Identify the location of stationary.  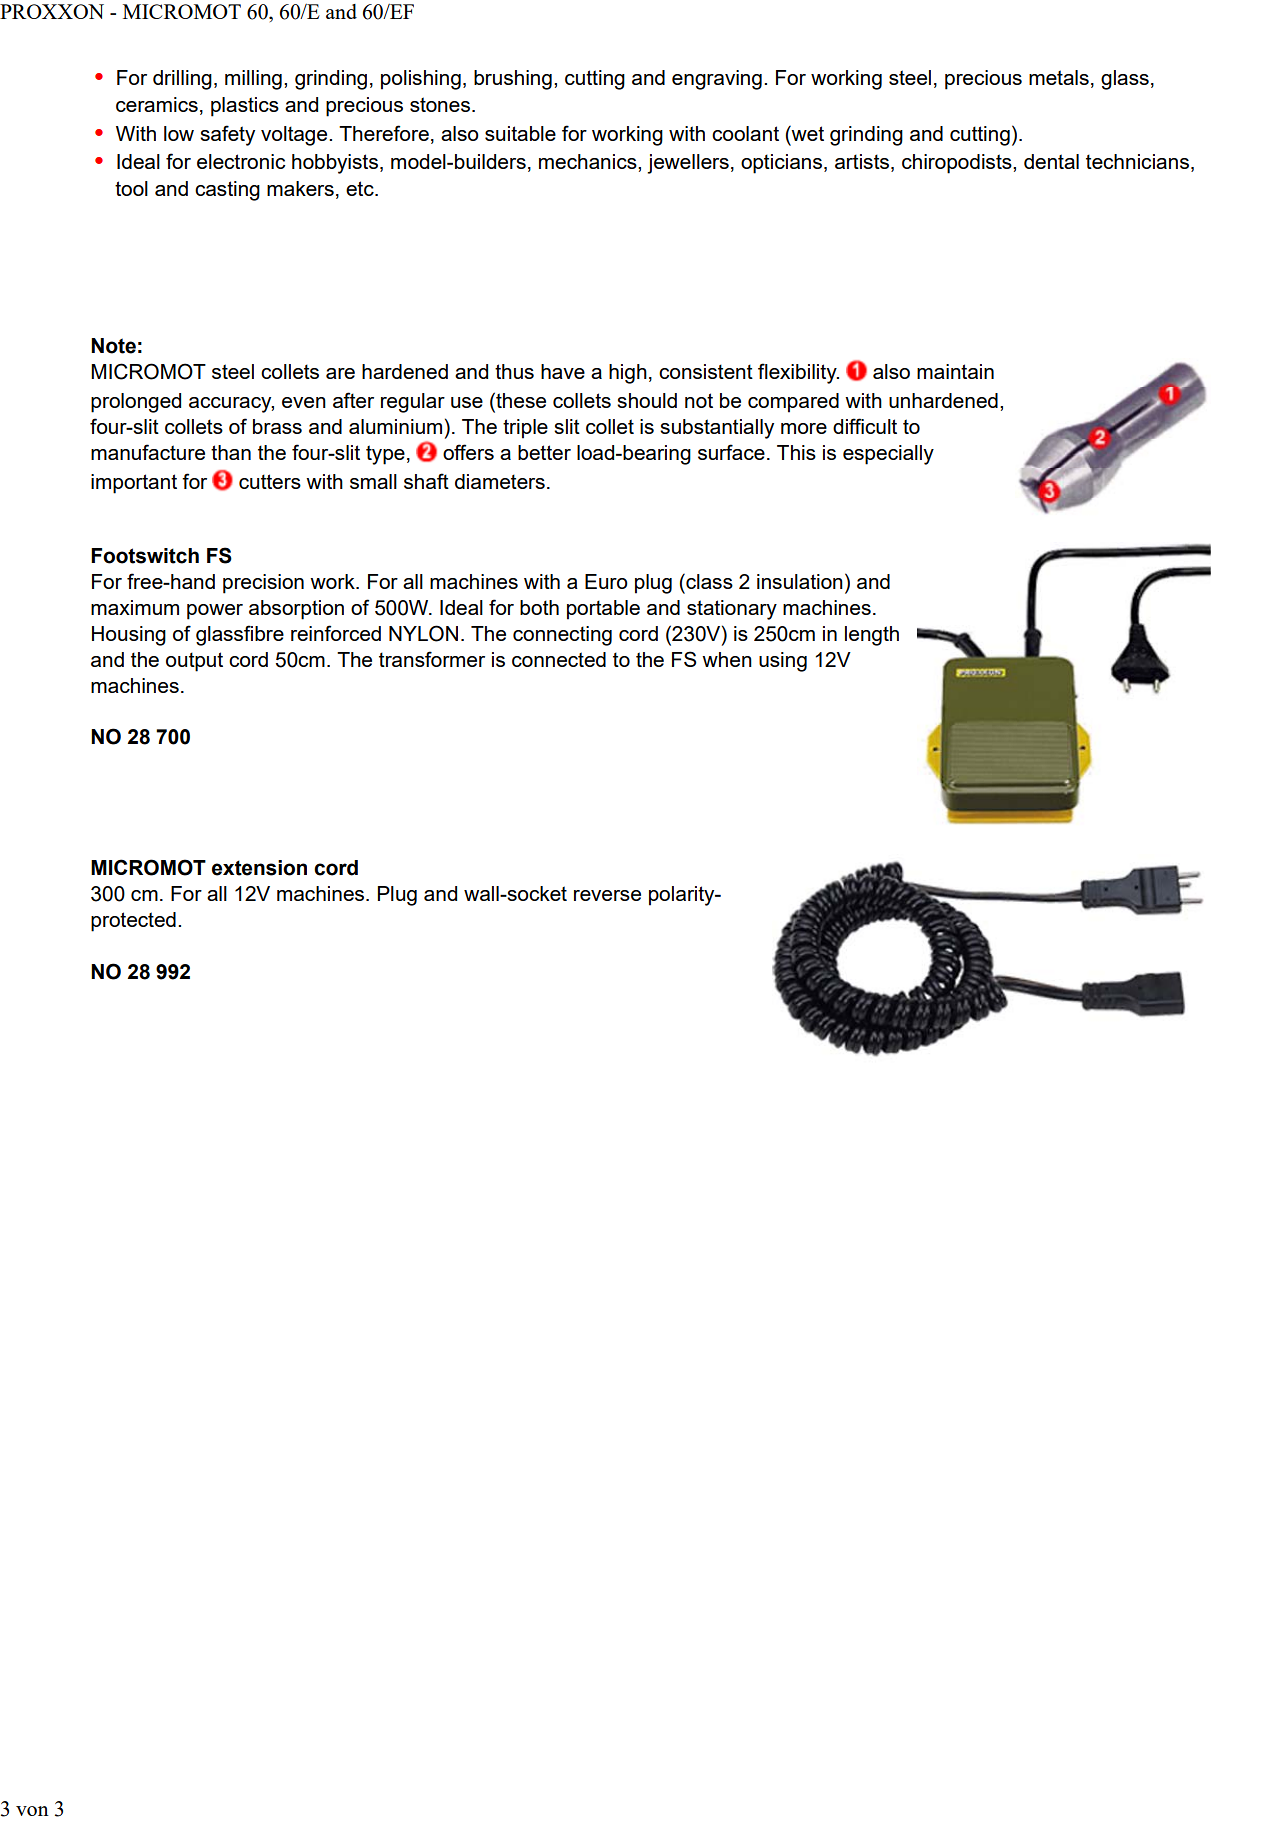
(732, 610).
